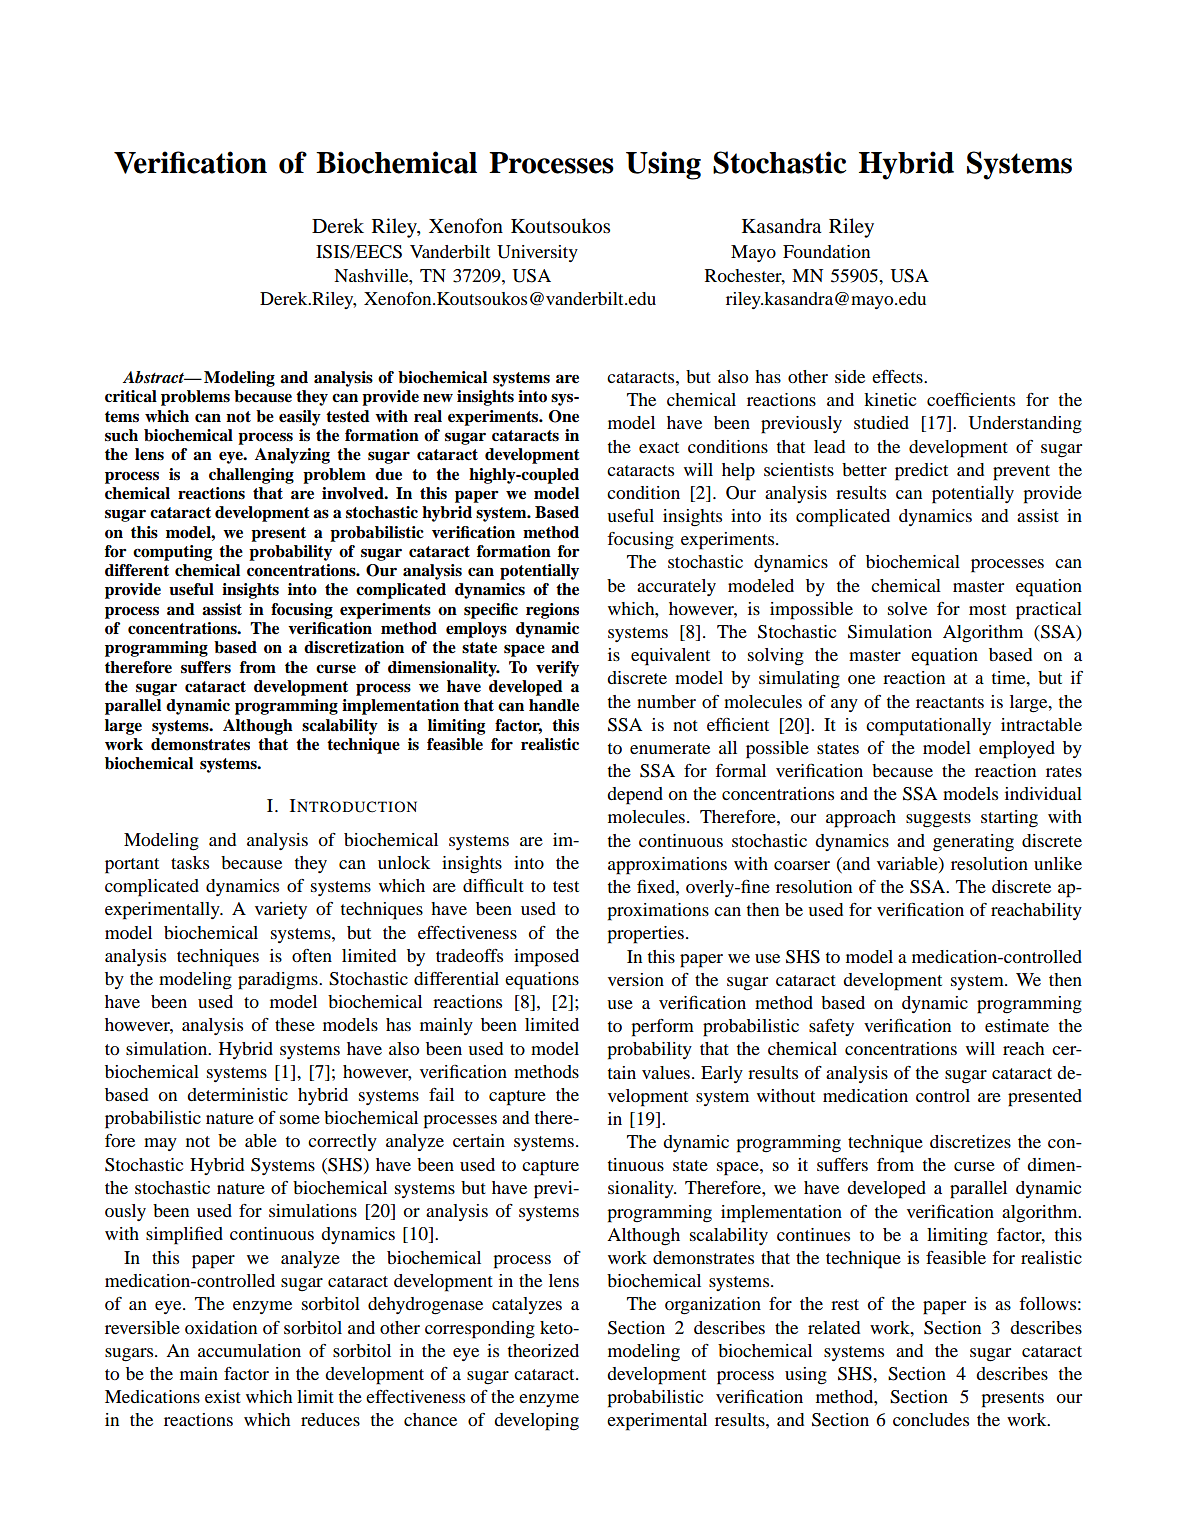 The width and height of the screenshot is (1187, 1536). I want to click on Foundation, so click(826, 251).
